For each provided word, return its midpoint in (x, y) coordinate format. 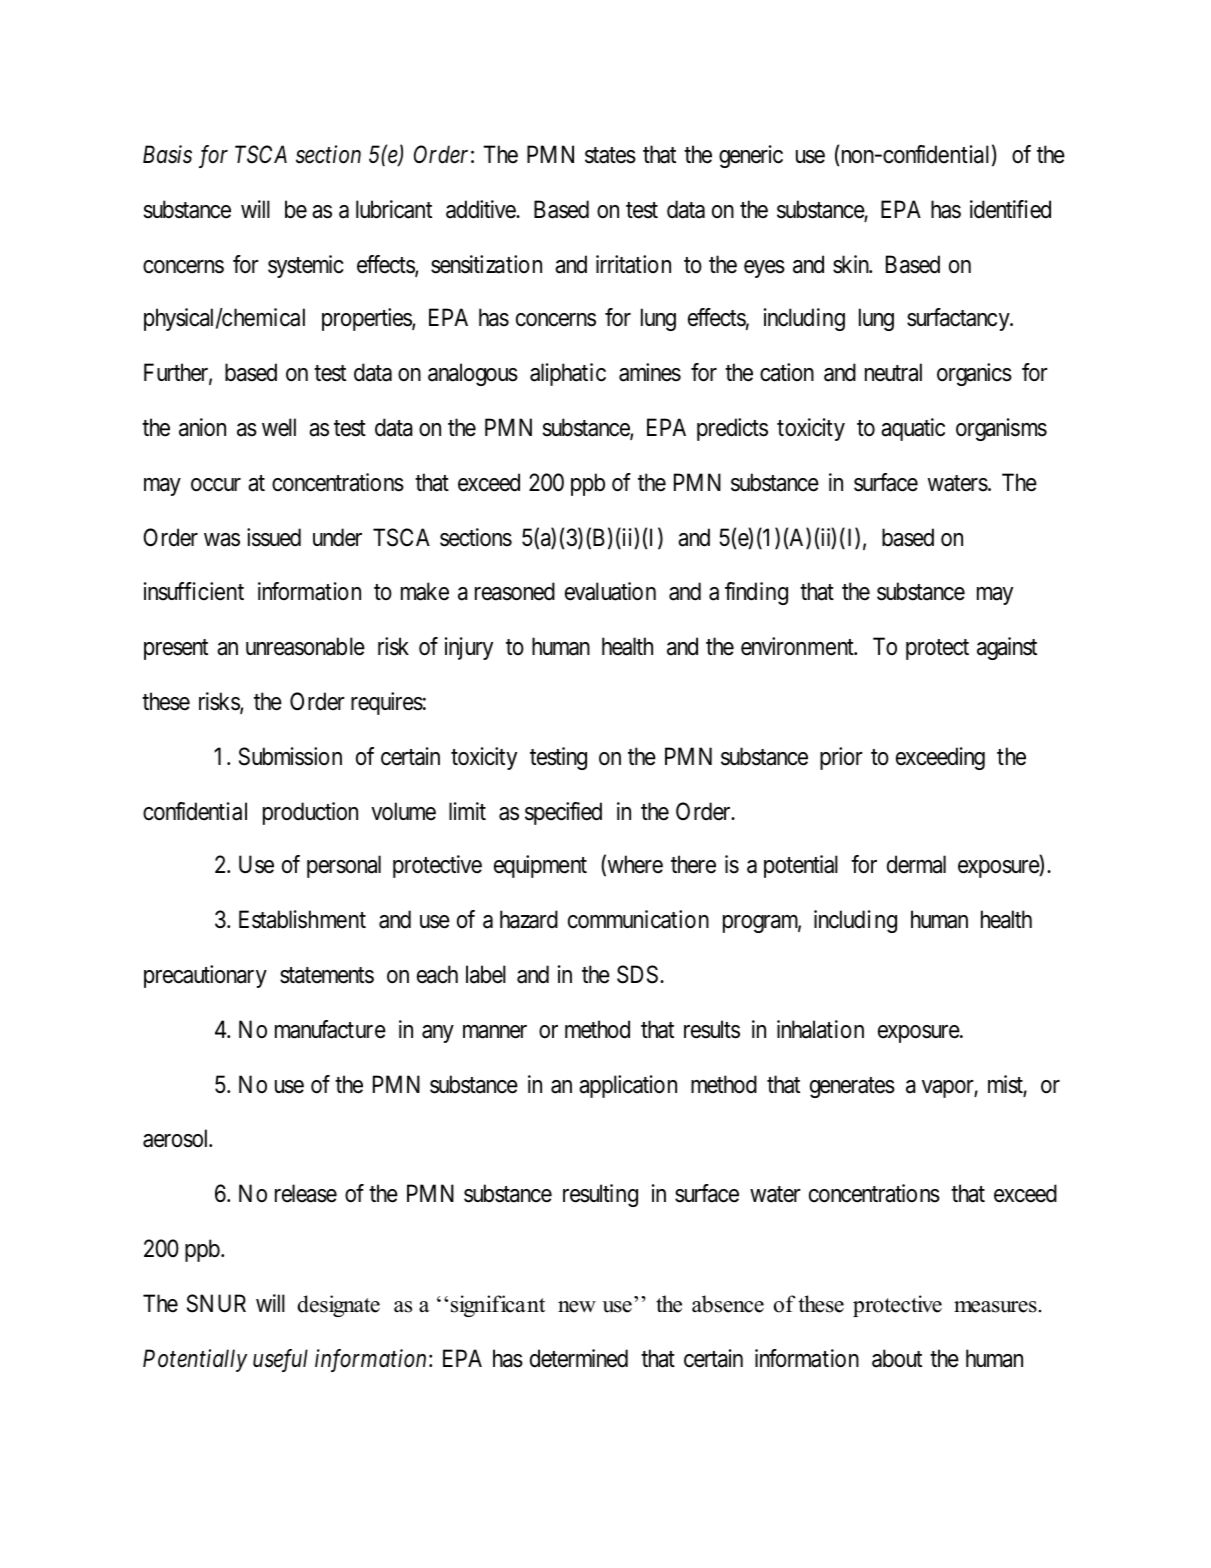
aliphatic (568, 374)
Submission (290, 756)
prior (841, 758)
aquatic (913, 429)
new (577, 1307)
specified (563, 813)
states (610, 155)
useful (280, 1360)
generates (852, 1088)
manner (495, 1032)
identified (1010, 209)
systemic (306, 266)
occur (216, 485)
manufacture (330, 1029)
